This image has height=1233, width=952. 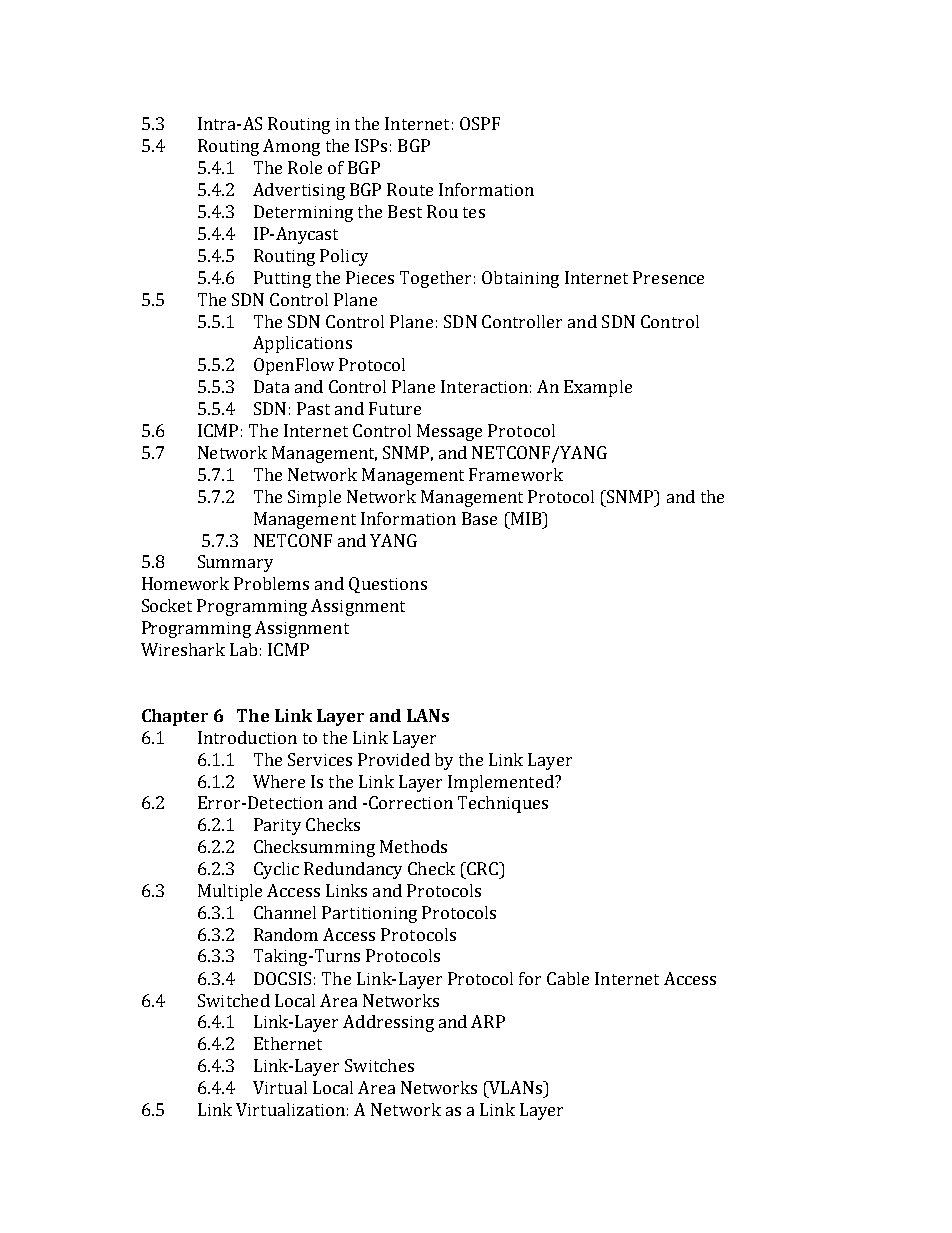 What do you see at coordinates (410, 189) in the image?
I see `Route` at bounding box center [410, 189].
